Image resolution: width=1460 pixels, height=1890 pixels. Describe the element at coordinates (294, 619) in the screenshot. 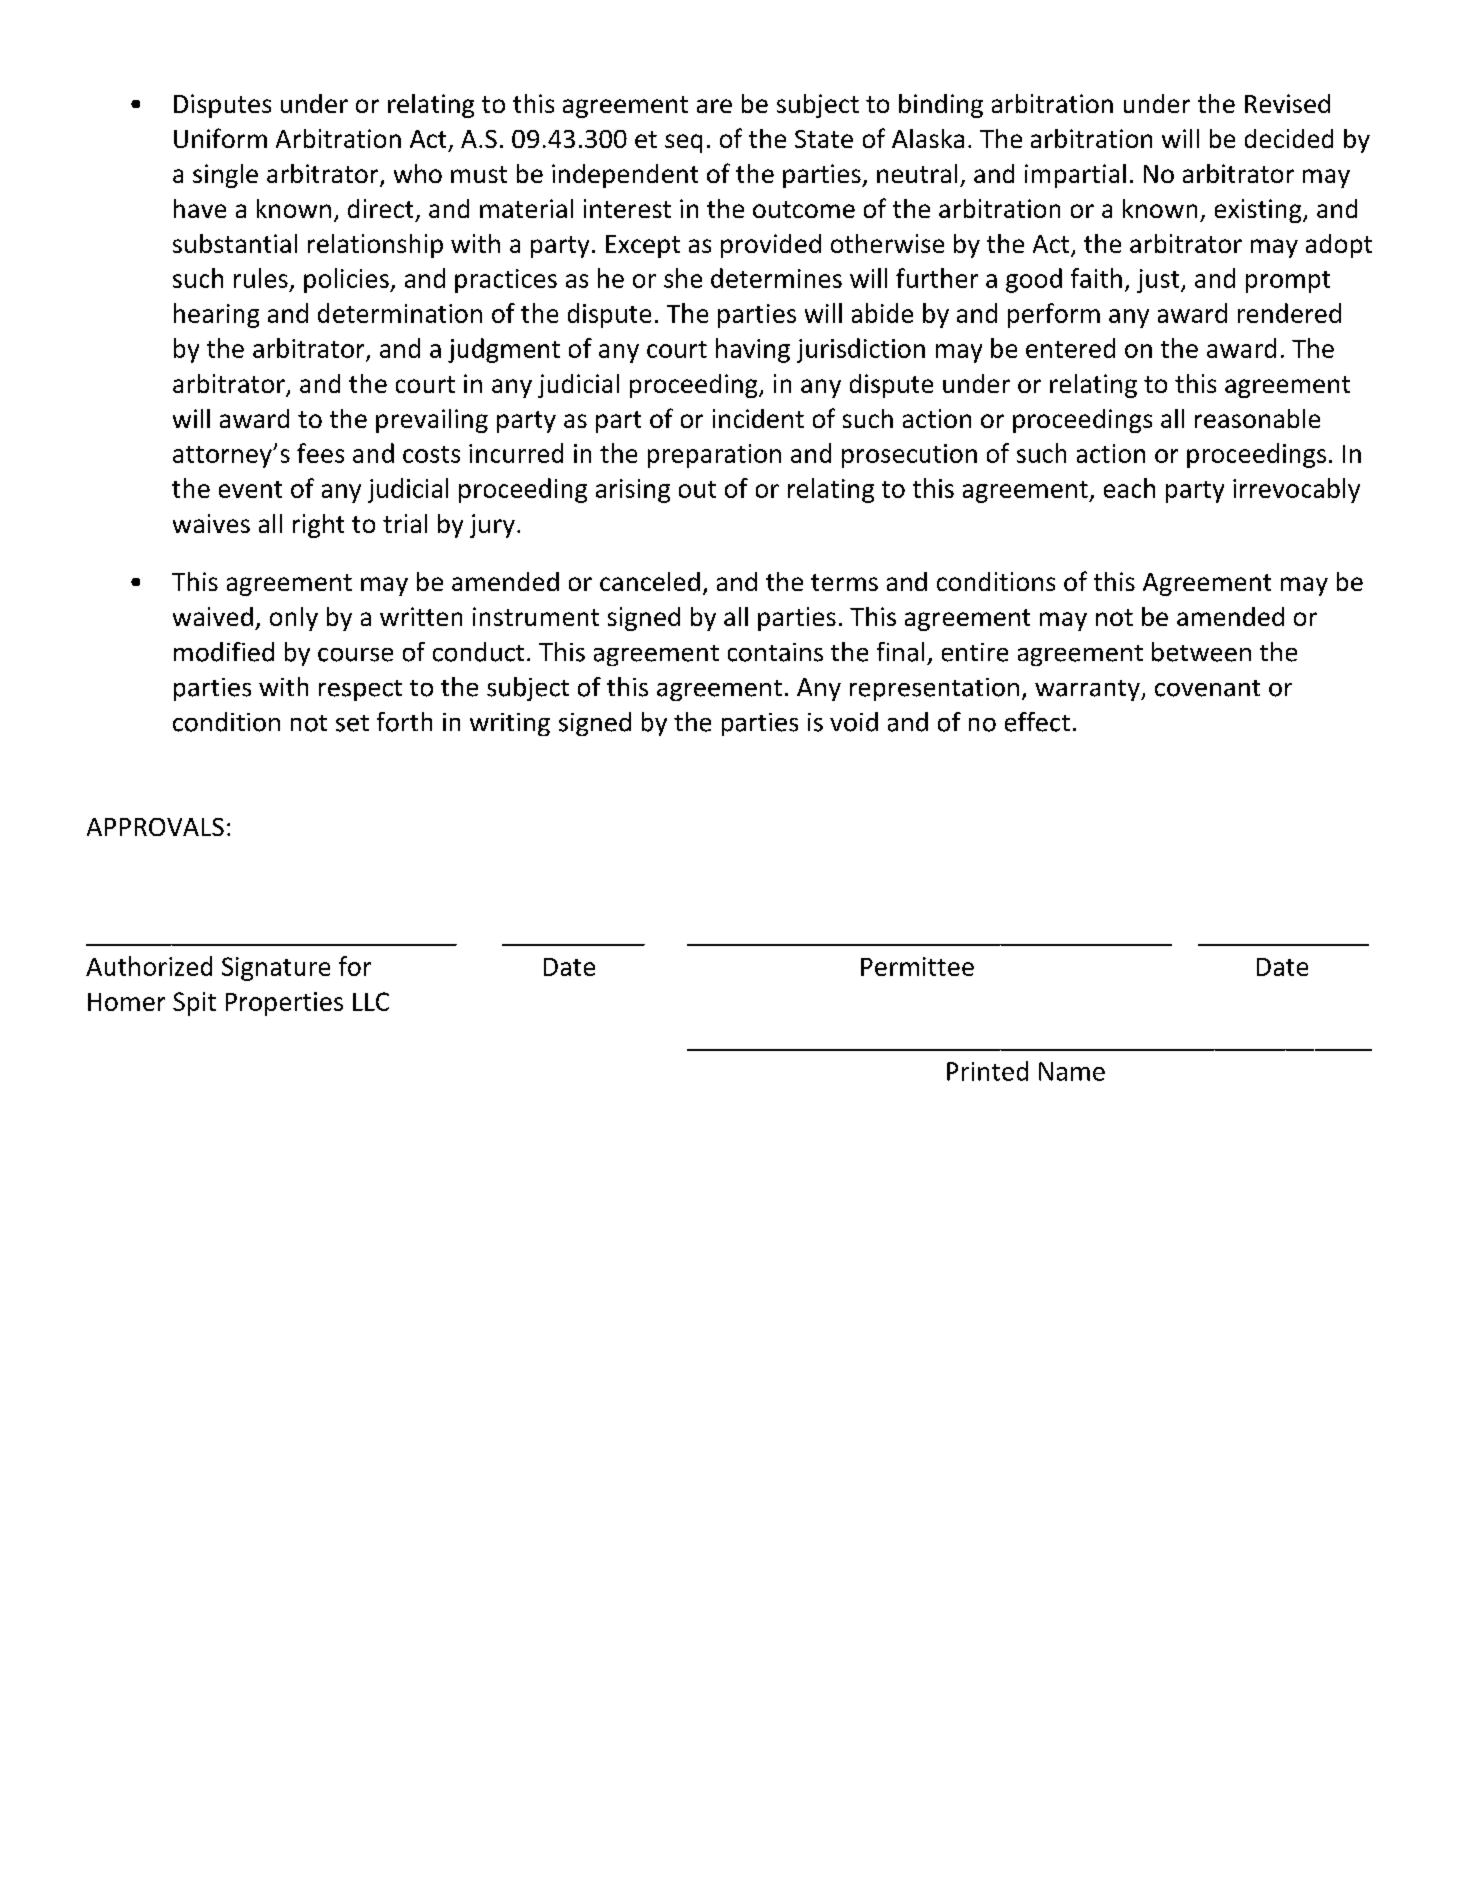

I see `only` at that location.
